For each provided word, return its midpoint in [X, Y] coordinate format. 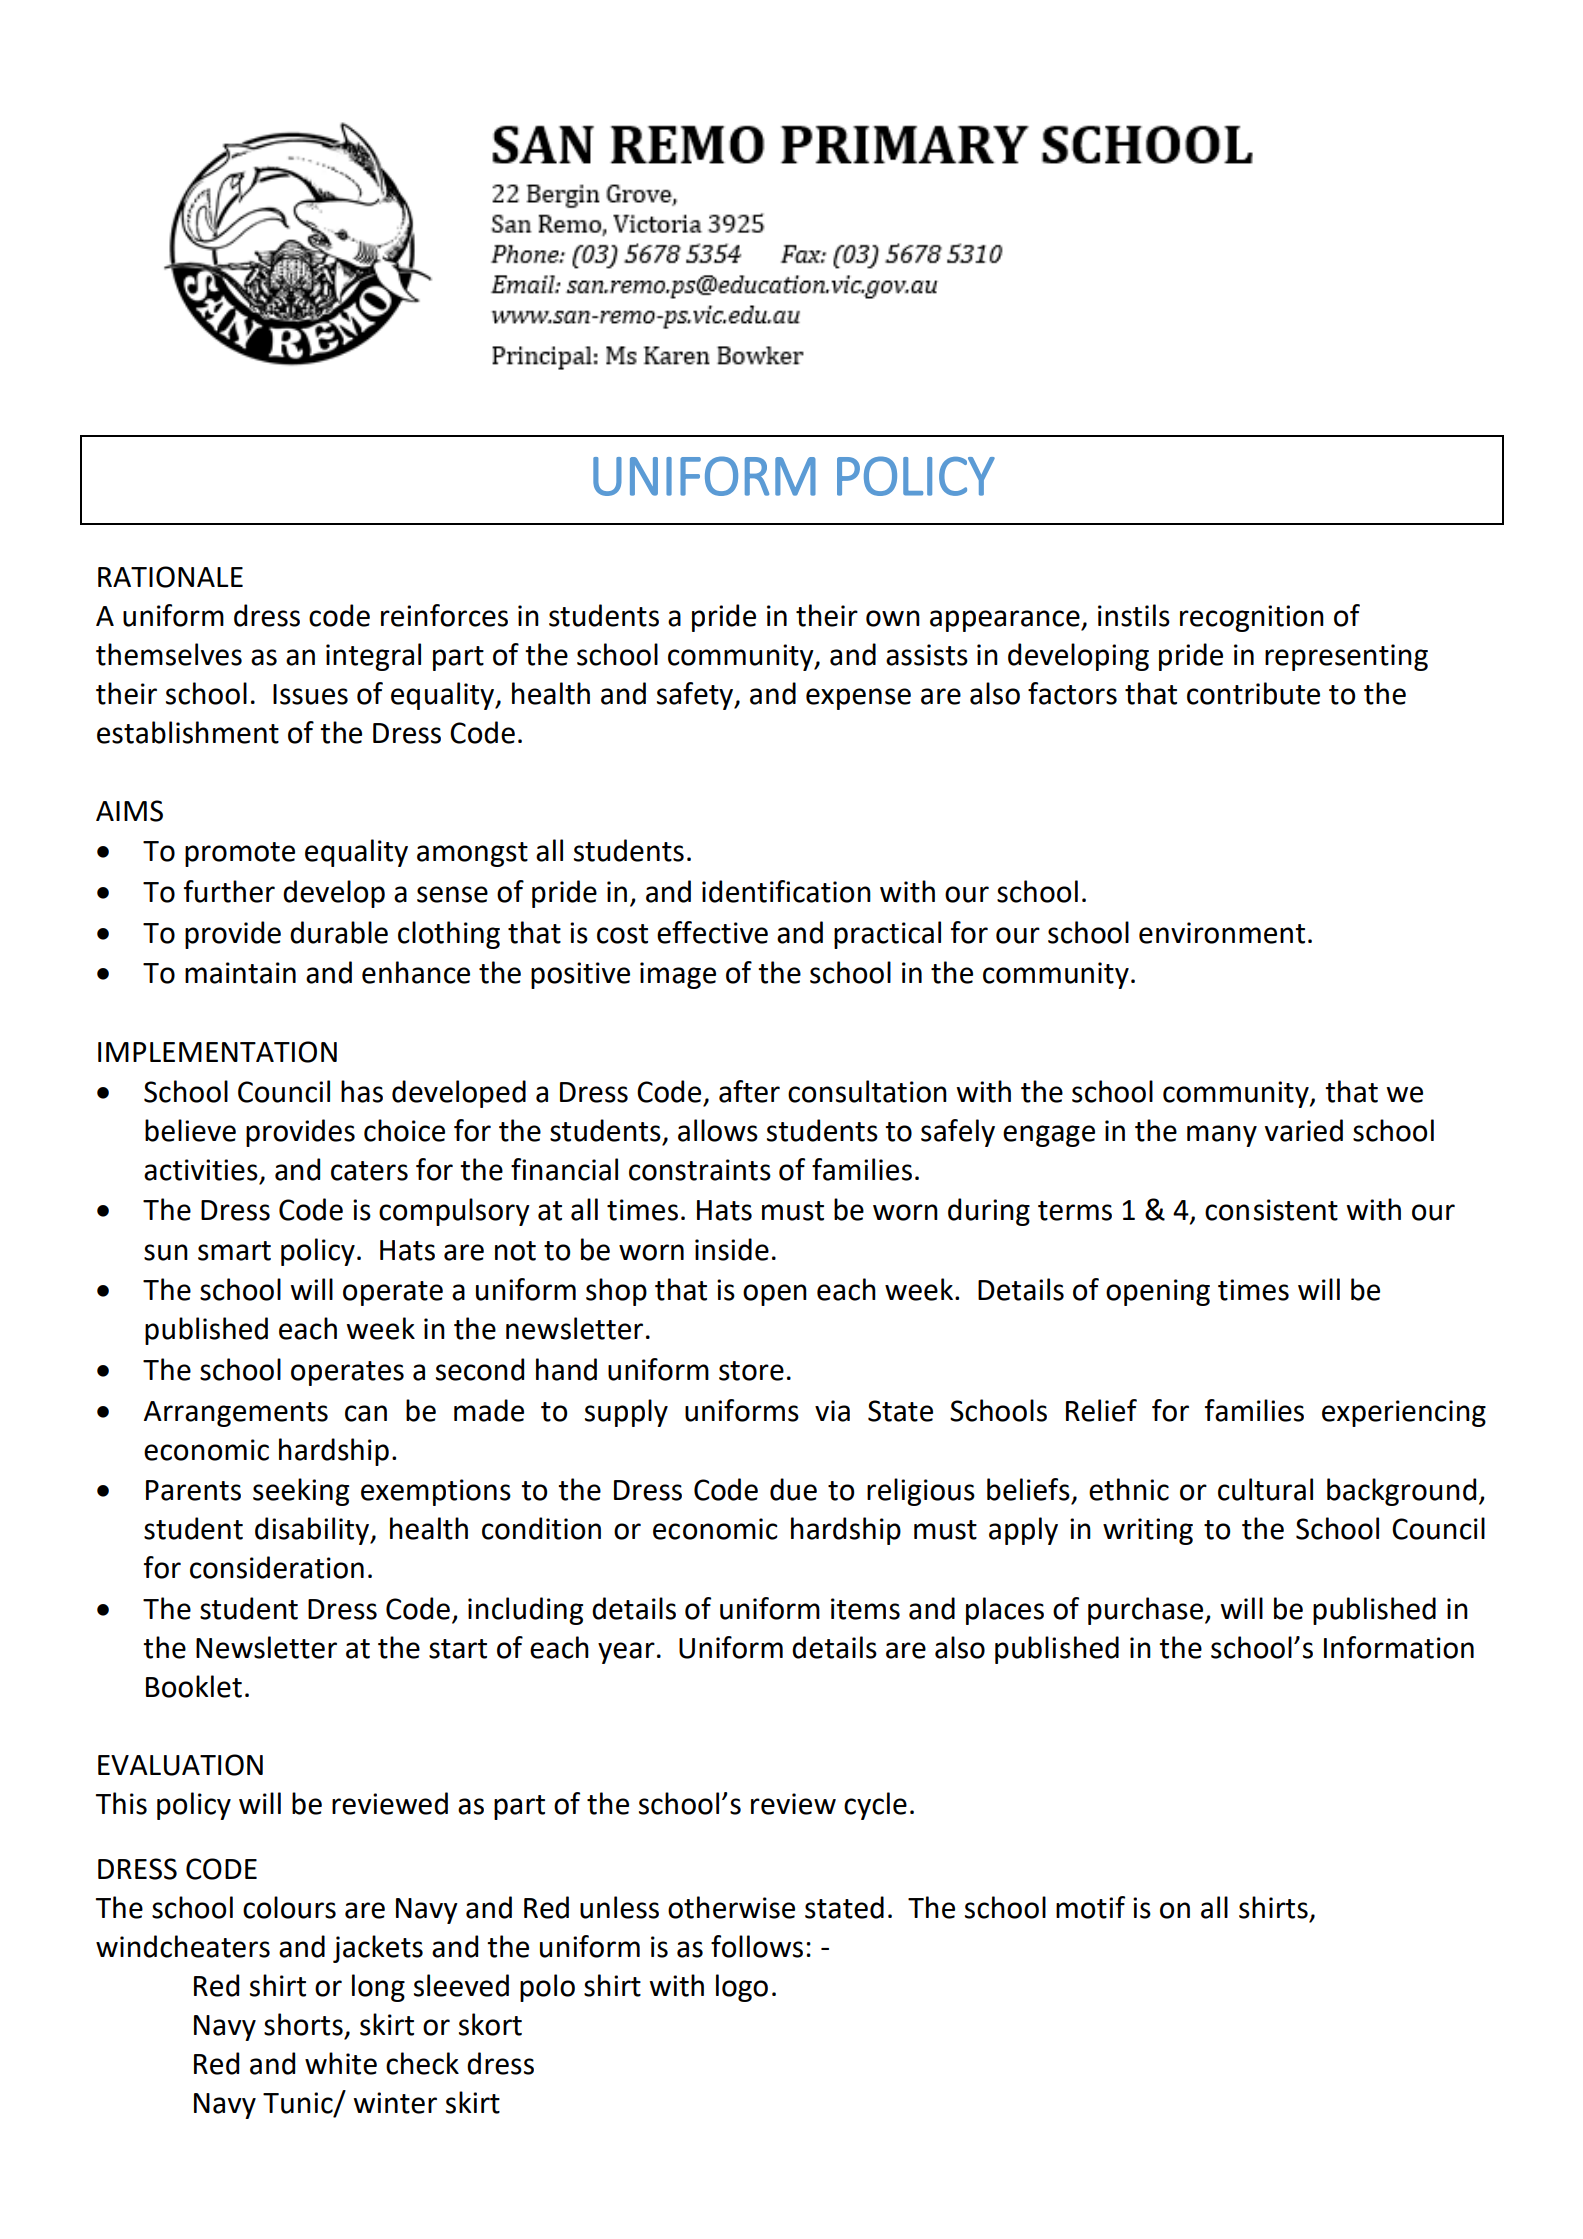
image [678, 975]
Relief [1101, 1410]
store [751, 1371]
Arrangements [236, 1414]
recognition [1252, 618]
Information [1399, 1647]
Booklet [194, 1686]
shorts [303, 2024]
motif [1090, 1907]
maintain [240, 973]
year [626, 1653]
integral [373, 657]
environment [1222, 933]
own [893, 618]
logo [742, 1988]
